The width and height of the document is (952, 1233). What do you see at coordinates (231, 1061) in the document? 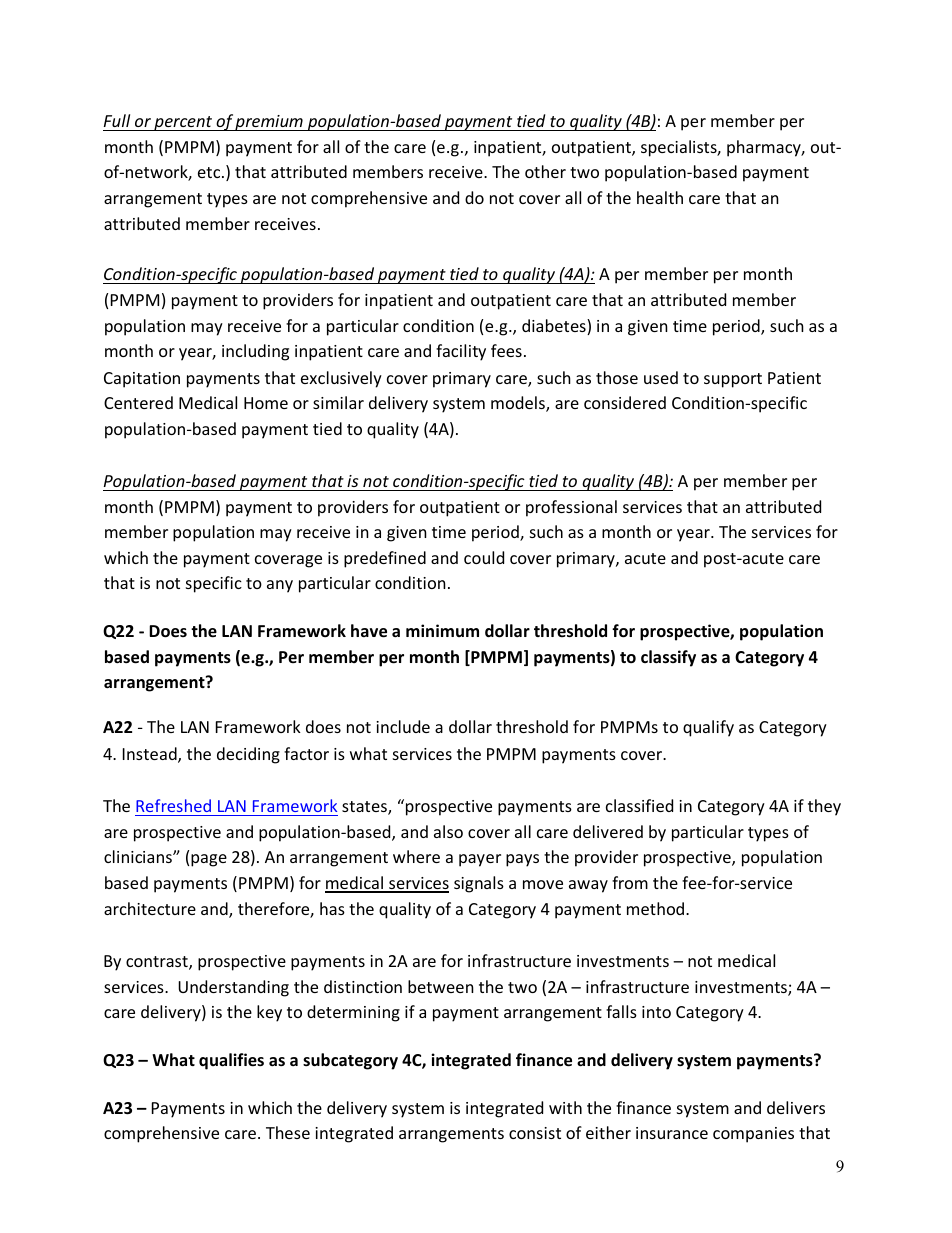
I see `qualifies` at bounding box center [231, 1061].
